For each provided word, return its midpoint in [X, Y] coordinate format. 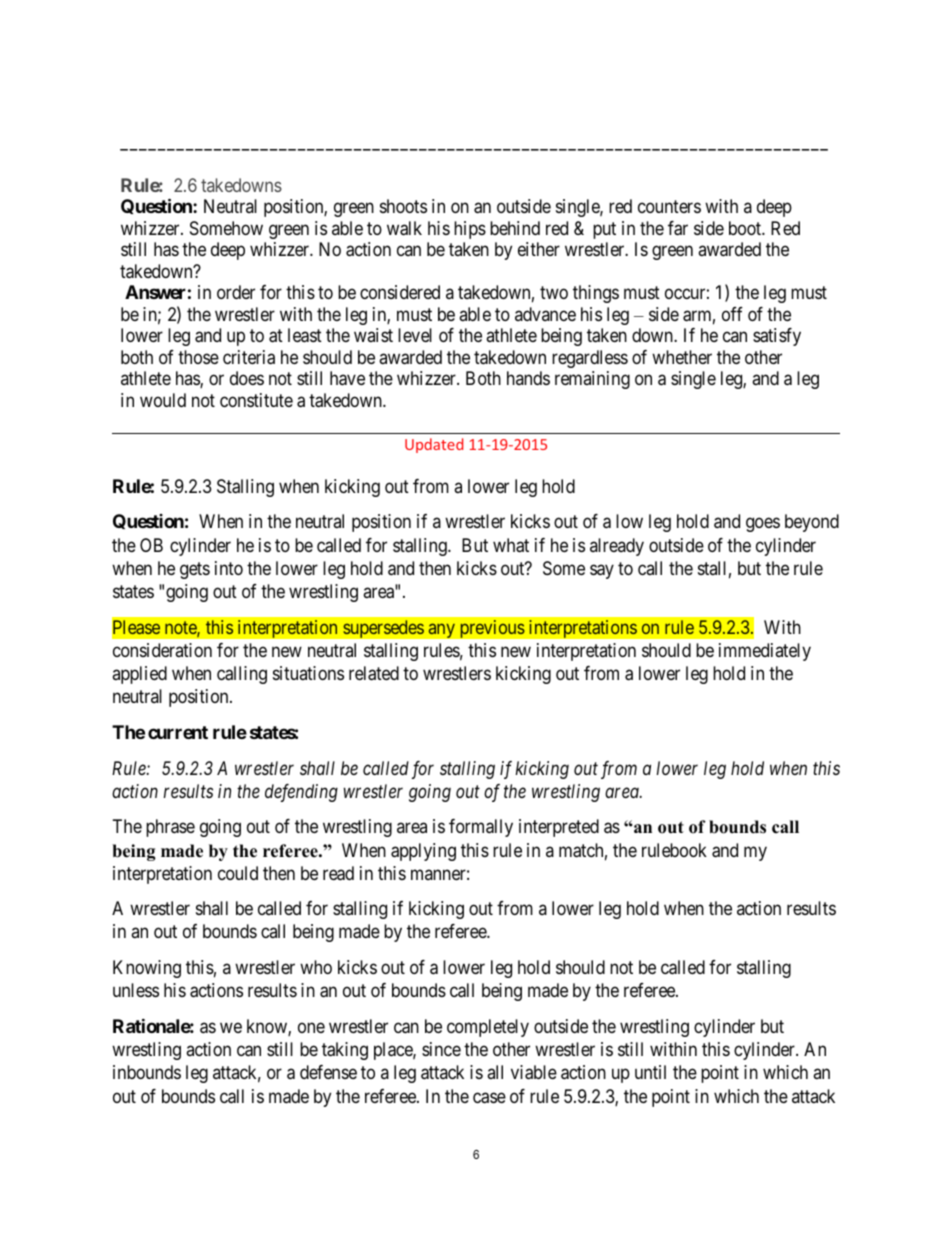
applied [139, 675]
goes [763, 525]
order [236, 292]
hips [470, 230]
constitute [256, 400]
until [650, 1072]
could [238, 873]
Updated [434, 445]
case [489, 1098]
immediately [765, 652]
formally [481, 828]
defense [328, 1072]
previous [492, 629]
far [678, 228]
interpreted [559, 828]
